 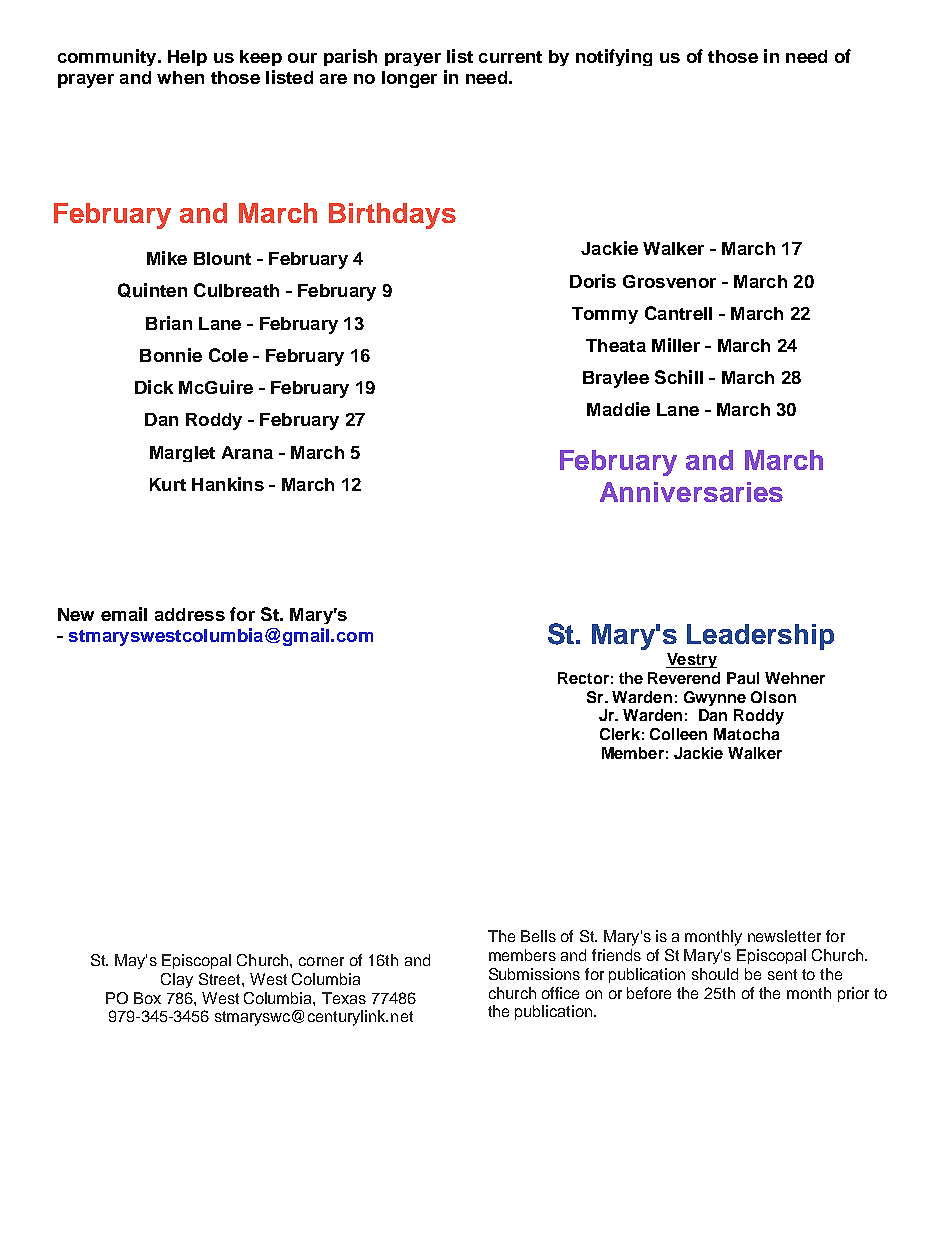 I want to click on when, so click(x=180, y=77).
